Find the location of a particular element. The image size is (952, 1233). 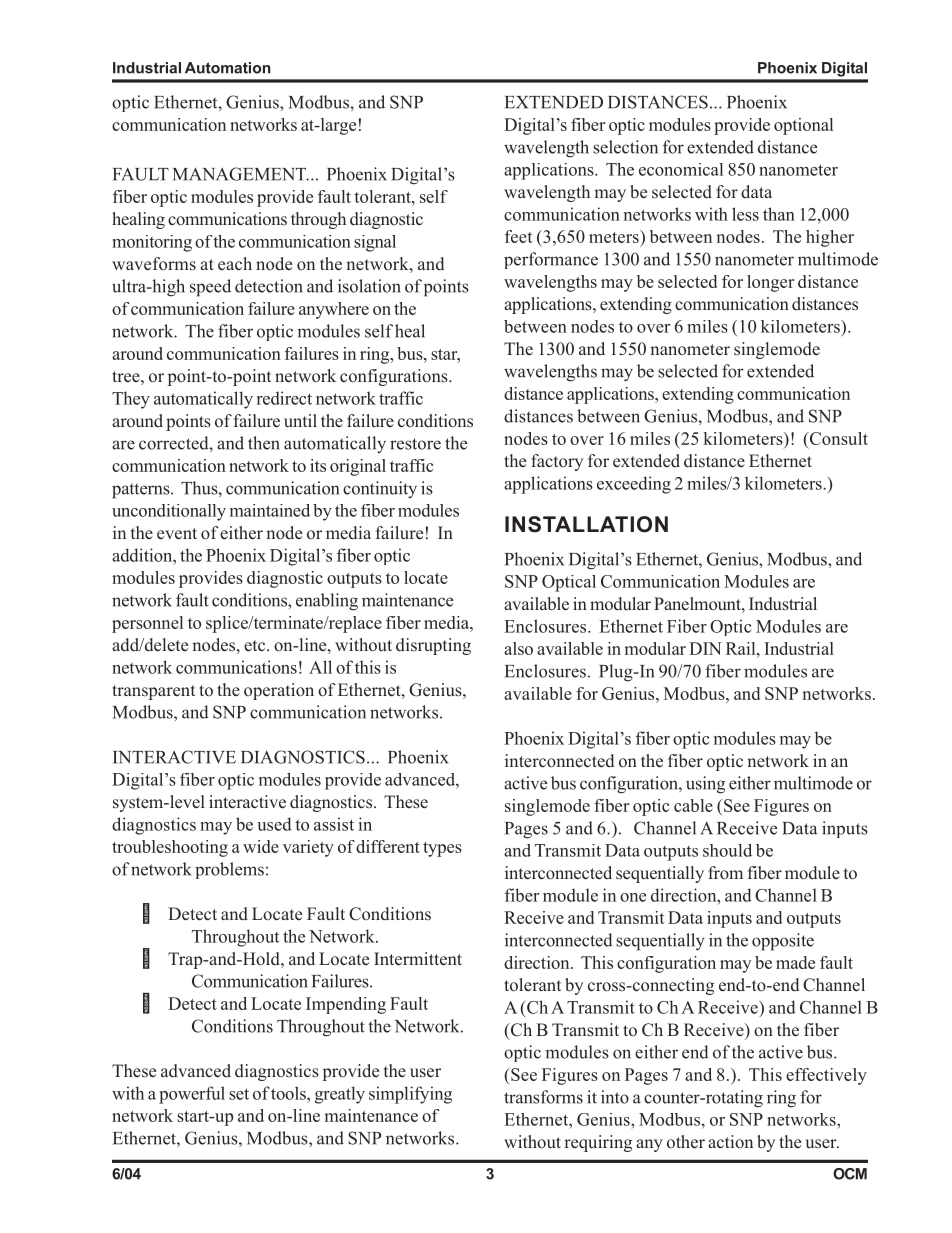

Automation is located at coordinates (227, 68).
